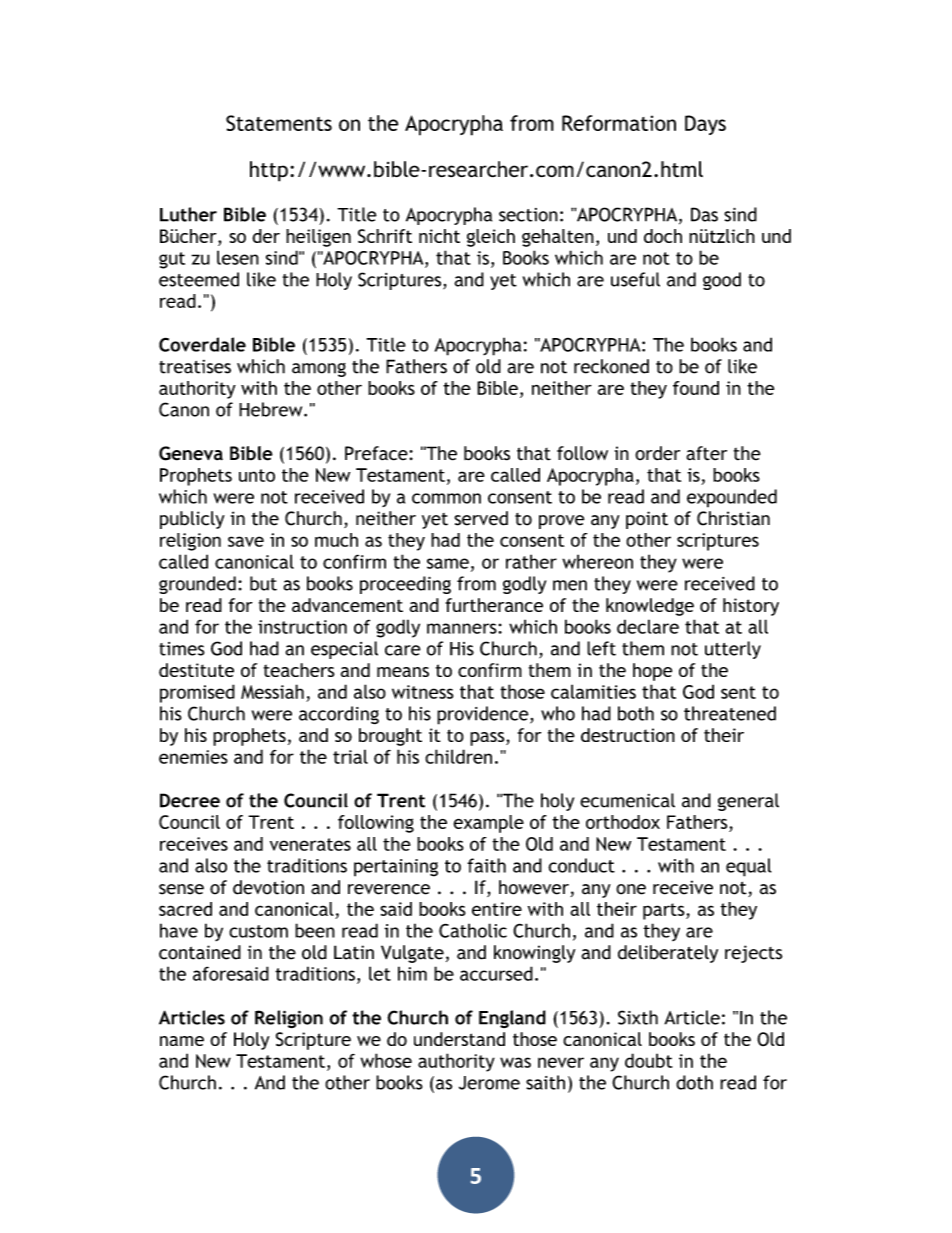  I want to click on understand, so click(459, 1039).
